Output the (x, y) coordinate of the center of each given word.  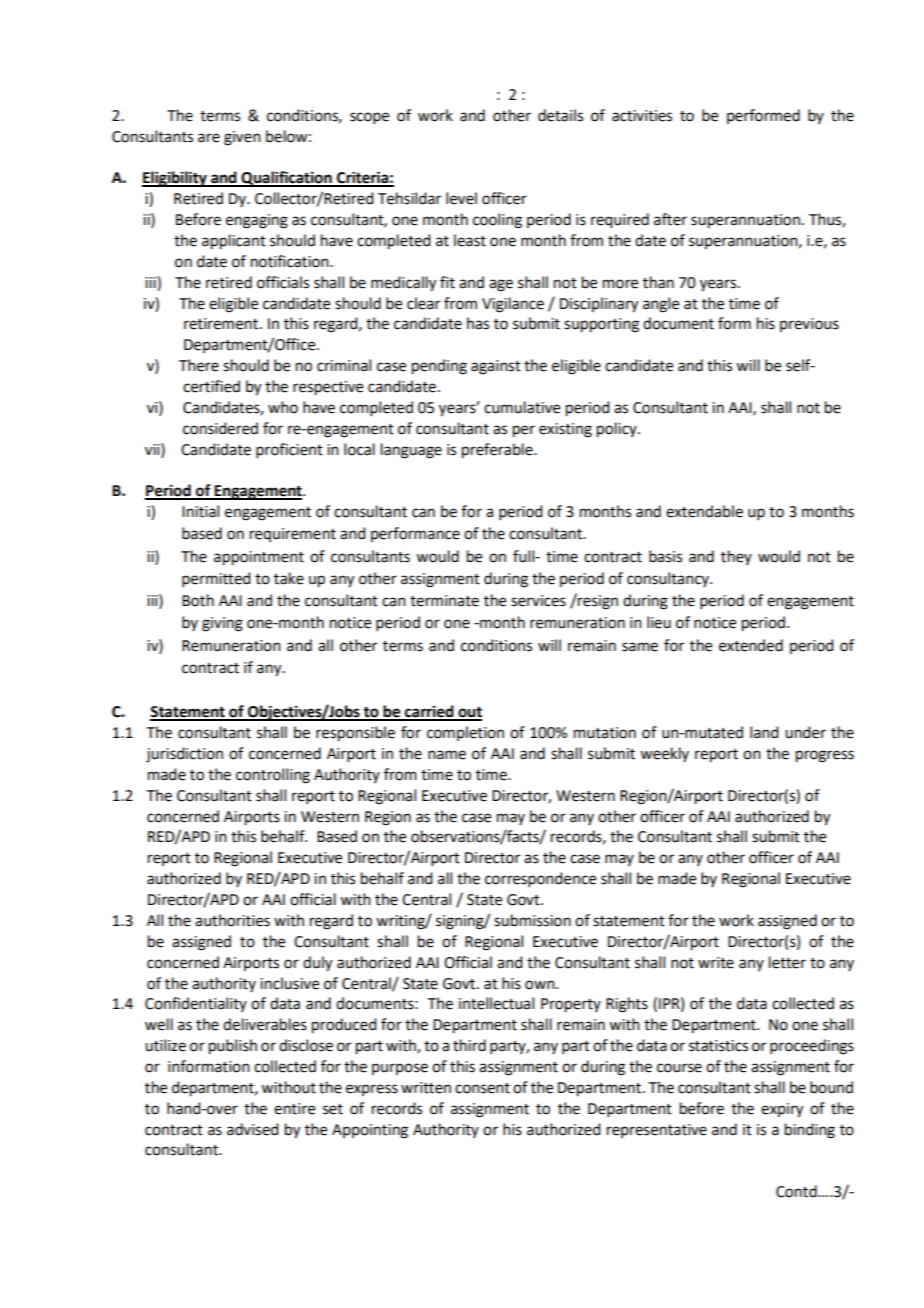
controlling (273, 776)
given (242, 138)
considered (220, 428)
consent (482, 1088)
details (560, 115)
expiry (782, 1110)
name (447, 755)
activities (642, 116)
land (764, 732)
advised (252, 1129)
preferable (498, 451)
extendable (704, 511)
